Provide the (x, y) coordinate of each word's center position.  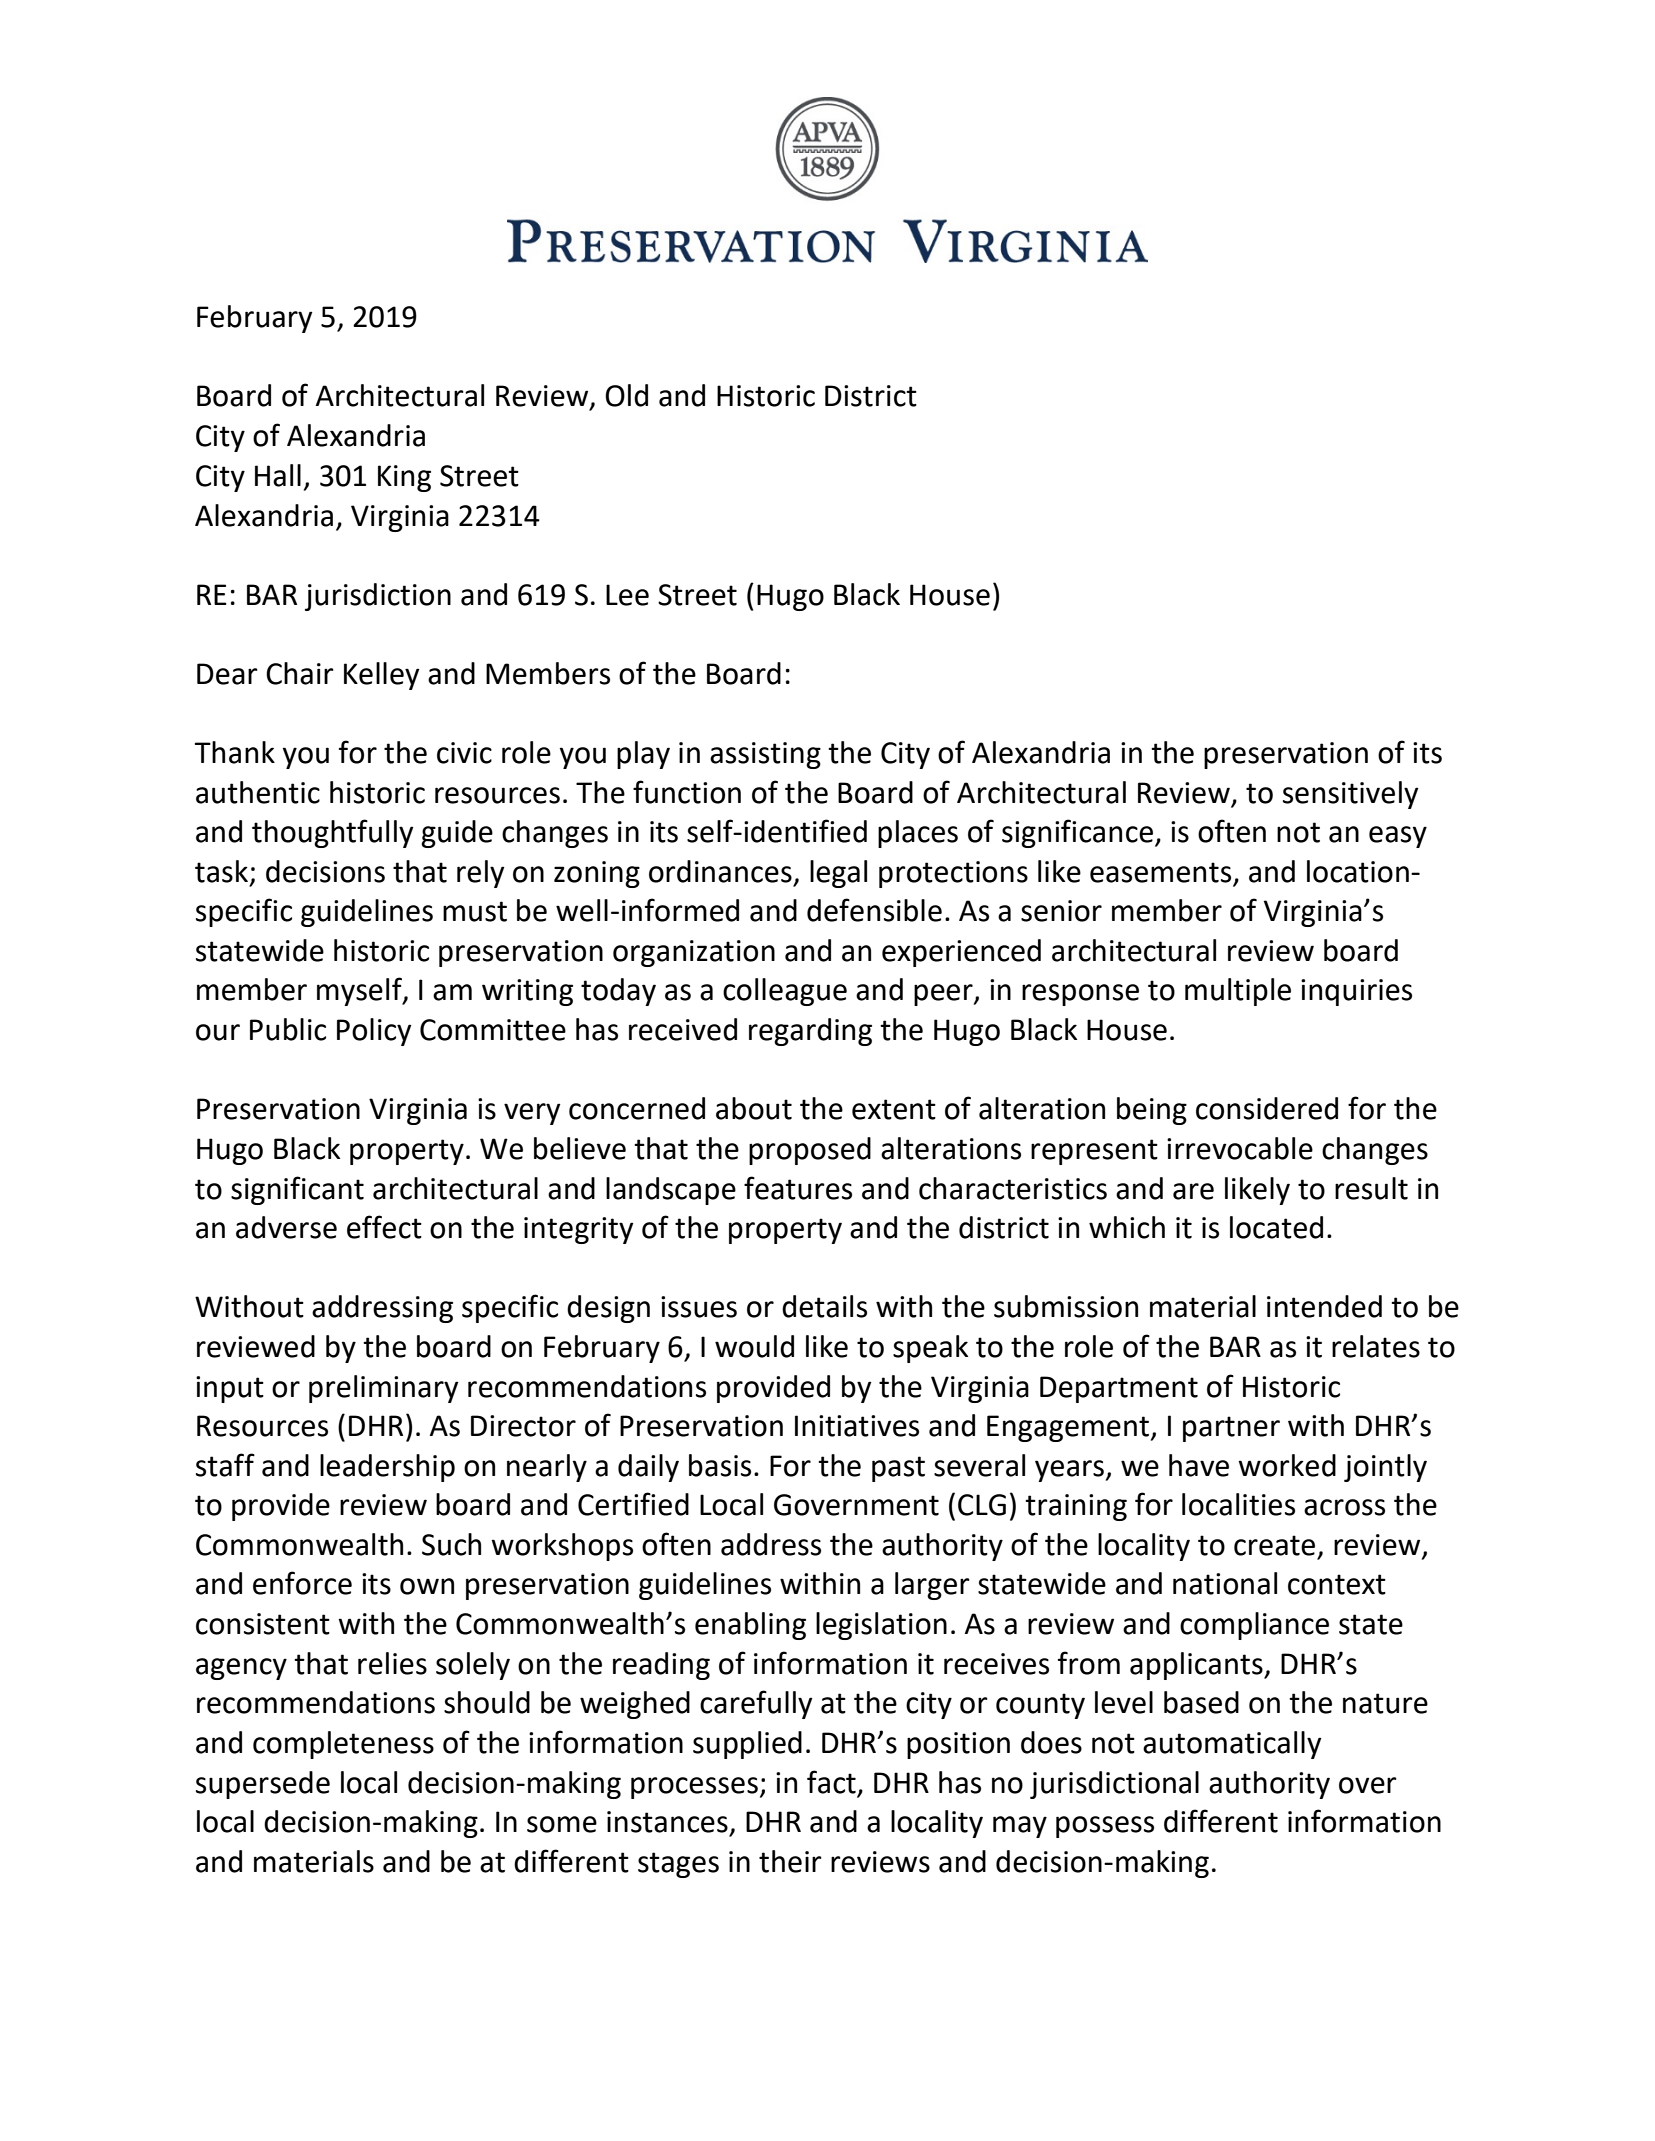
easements (1160, 872)
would (754, 1346)
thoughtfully (333, 833)
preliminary (384, 1389)
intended (1324, 1306)
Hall (278, 475)
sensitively (1351, 795)
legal (838, 874)
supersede (263, 1785)
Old (626, 395)
